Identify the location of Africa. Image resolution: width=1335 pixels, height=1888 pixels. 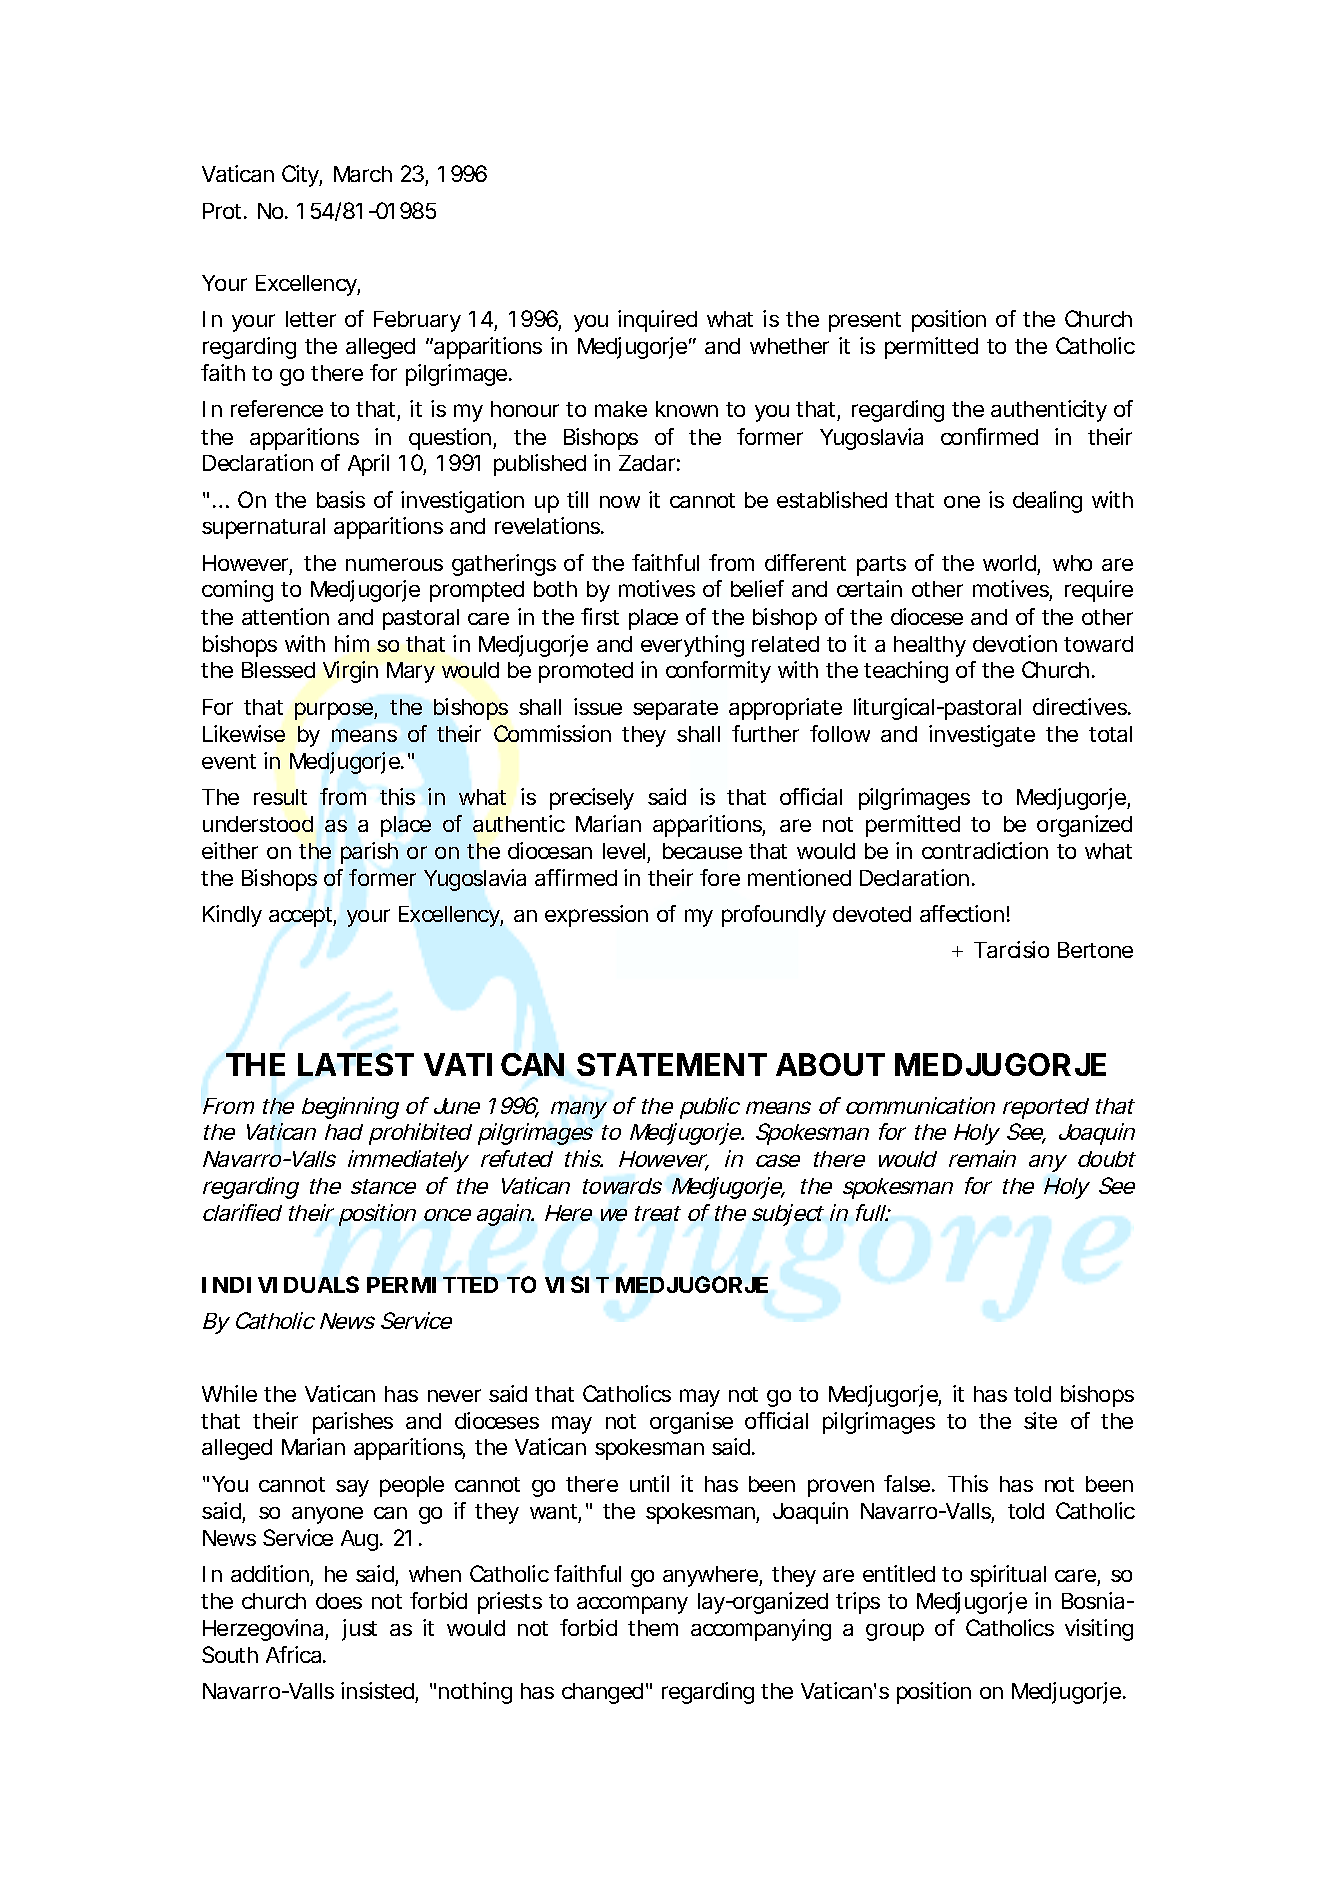
(293, 1654).
